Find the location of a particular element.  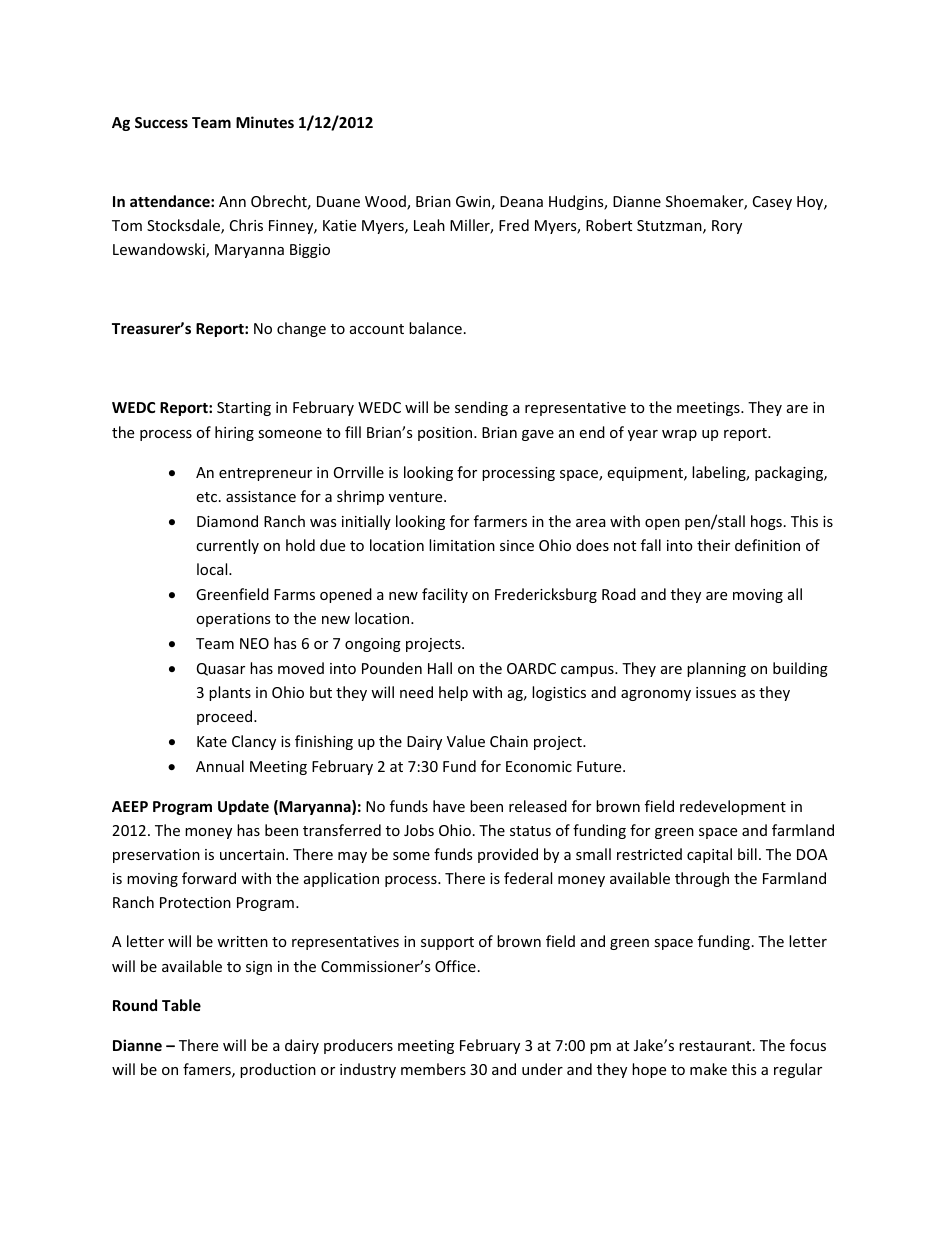

Update is located at coordinates (243, 807).
